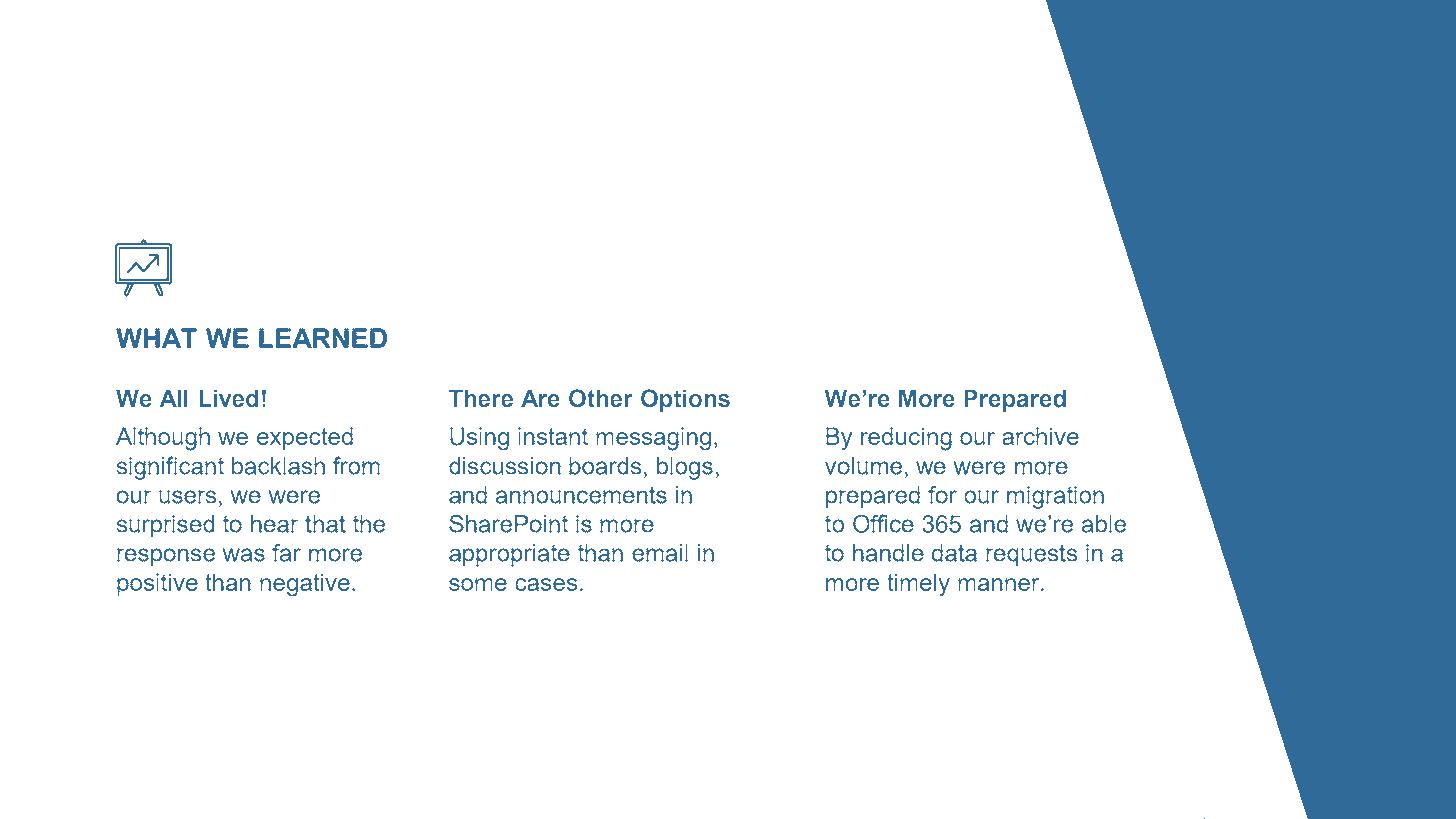 Image resolution: width=1456 pixels, height=819 pixels. What do you see at coordinates (1040, 436) in the screenshot?
I see `archive` at bounding box center [1040, 436].
